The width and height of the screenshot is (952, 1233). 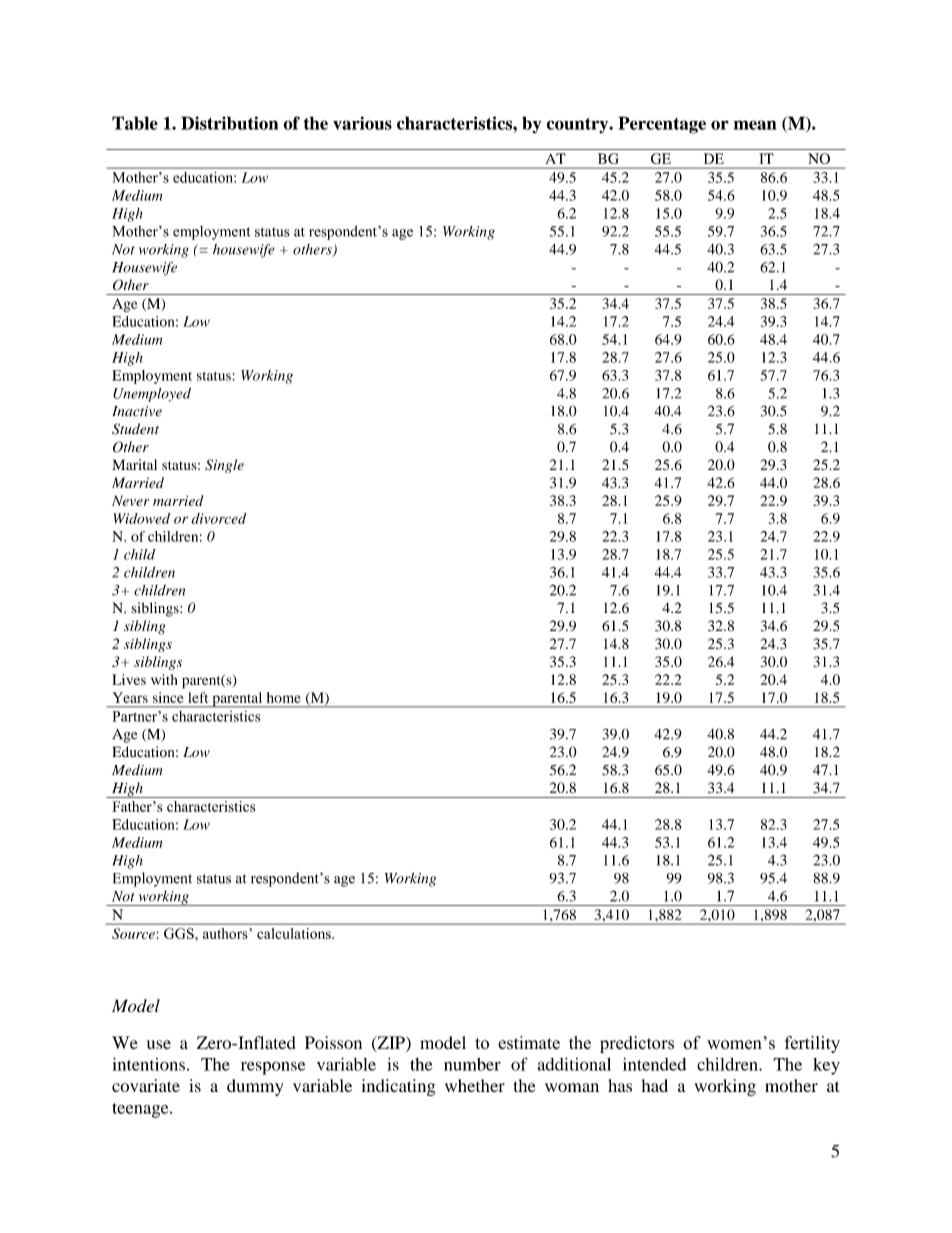 I want to click on left, so click(x=198, y=697).
